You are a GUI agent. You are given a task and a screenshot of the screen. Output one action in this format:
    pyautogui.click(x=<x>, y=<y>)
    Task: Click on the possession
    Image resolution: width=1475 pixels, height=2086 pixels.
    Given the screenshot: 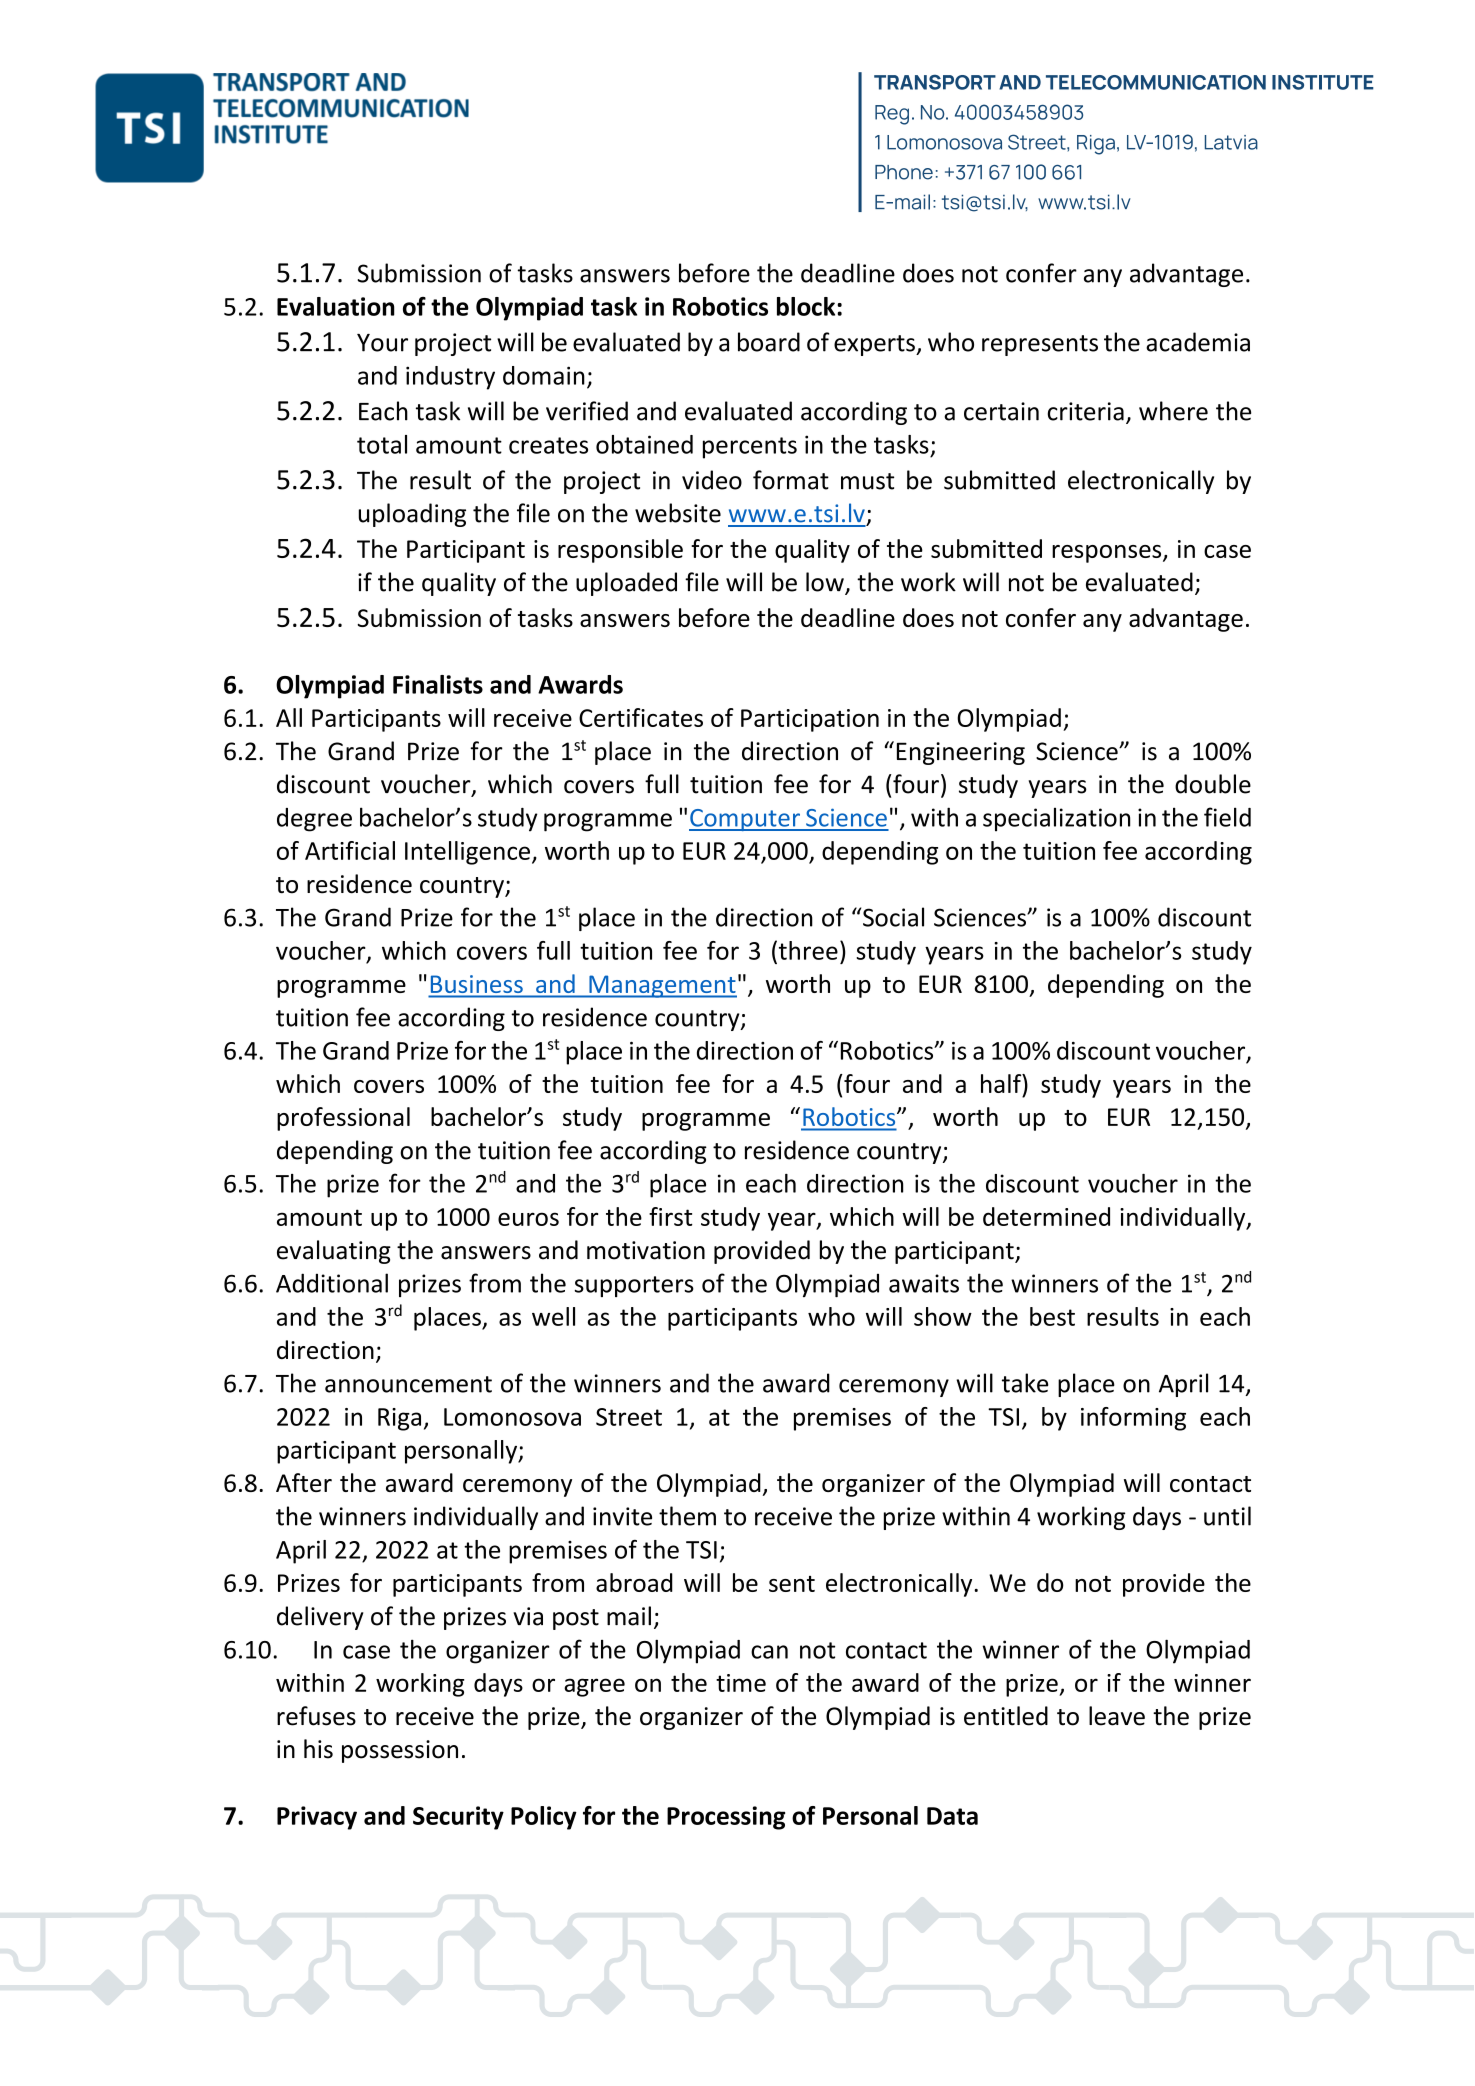 What is the action you would take?
    pyautogui.click(x=400, y=1751)
